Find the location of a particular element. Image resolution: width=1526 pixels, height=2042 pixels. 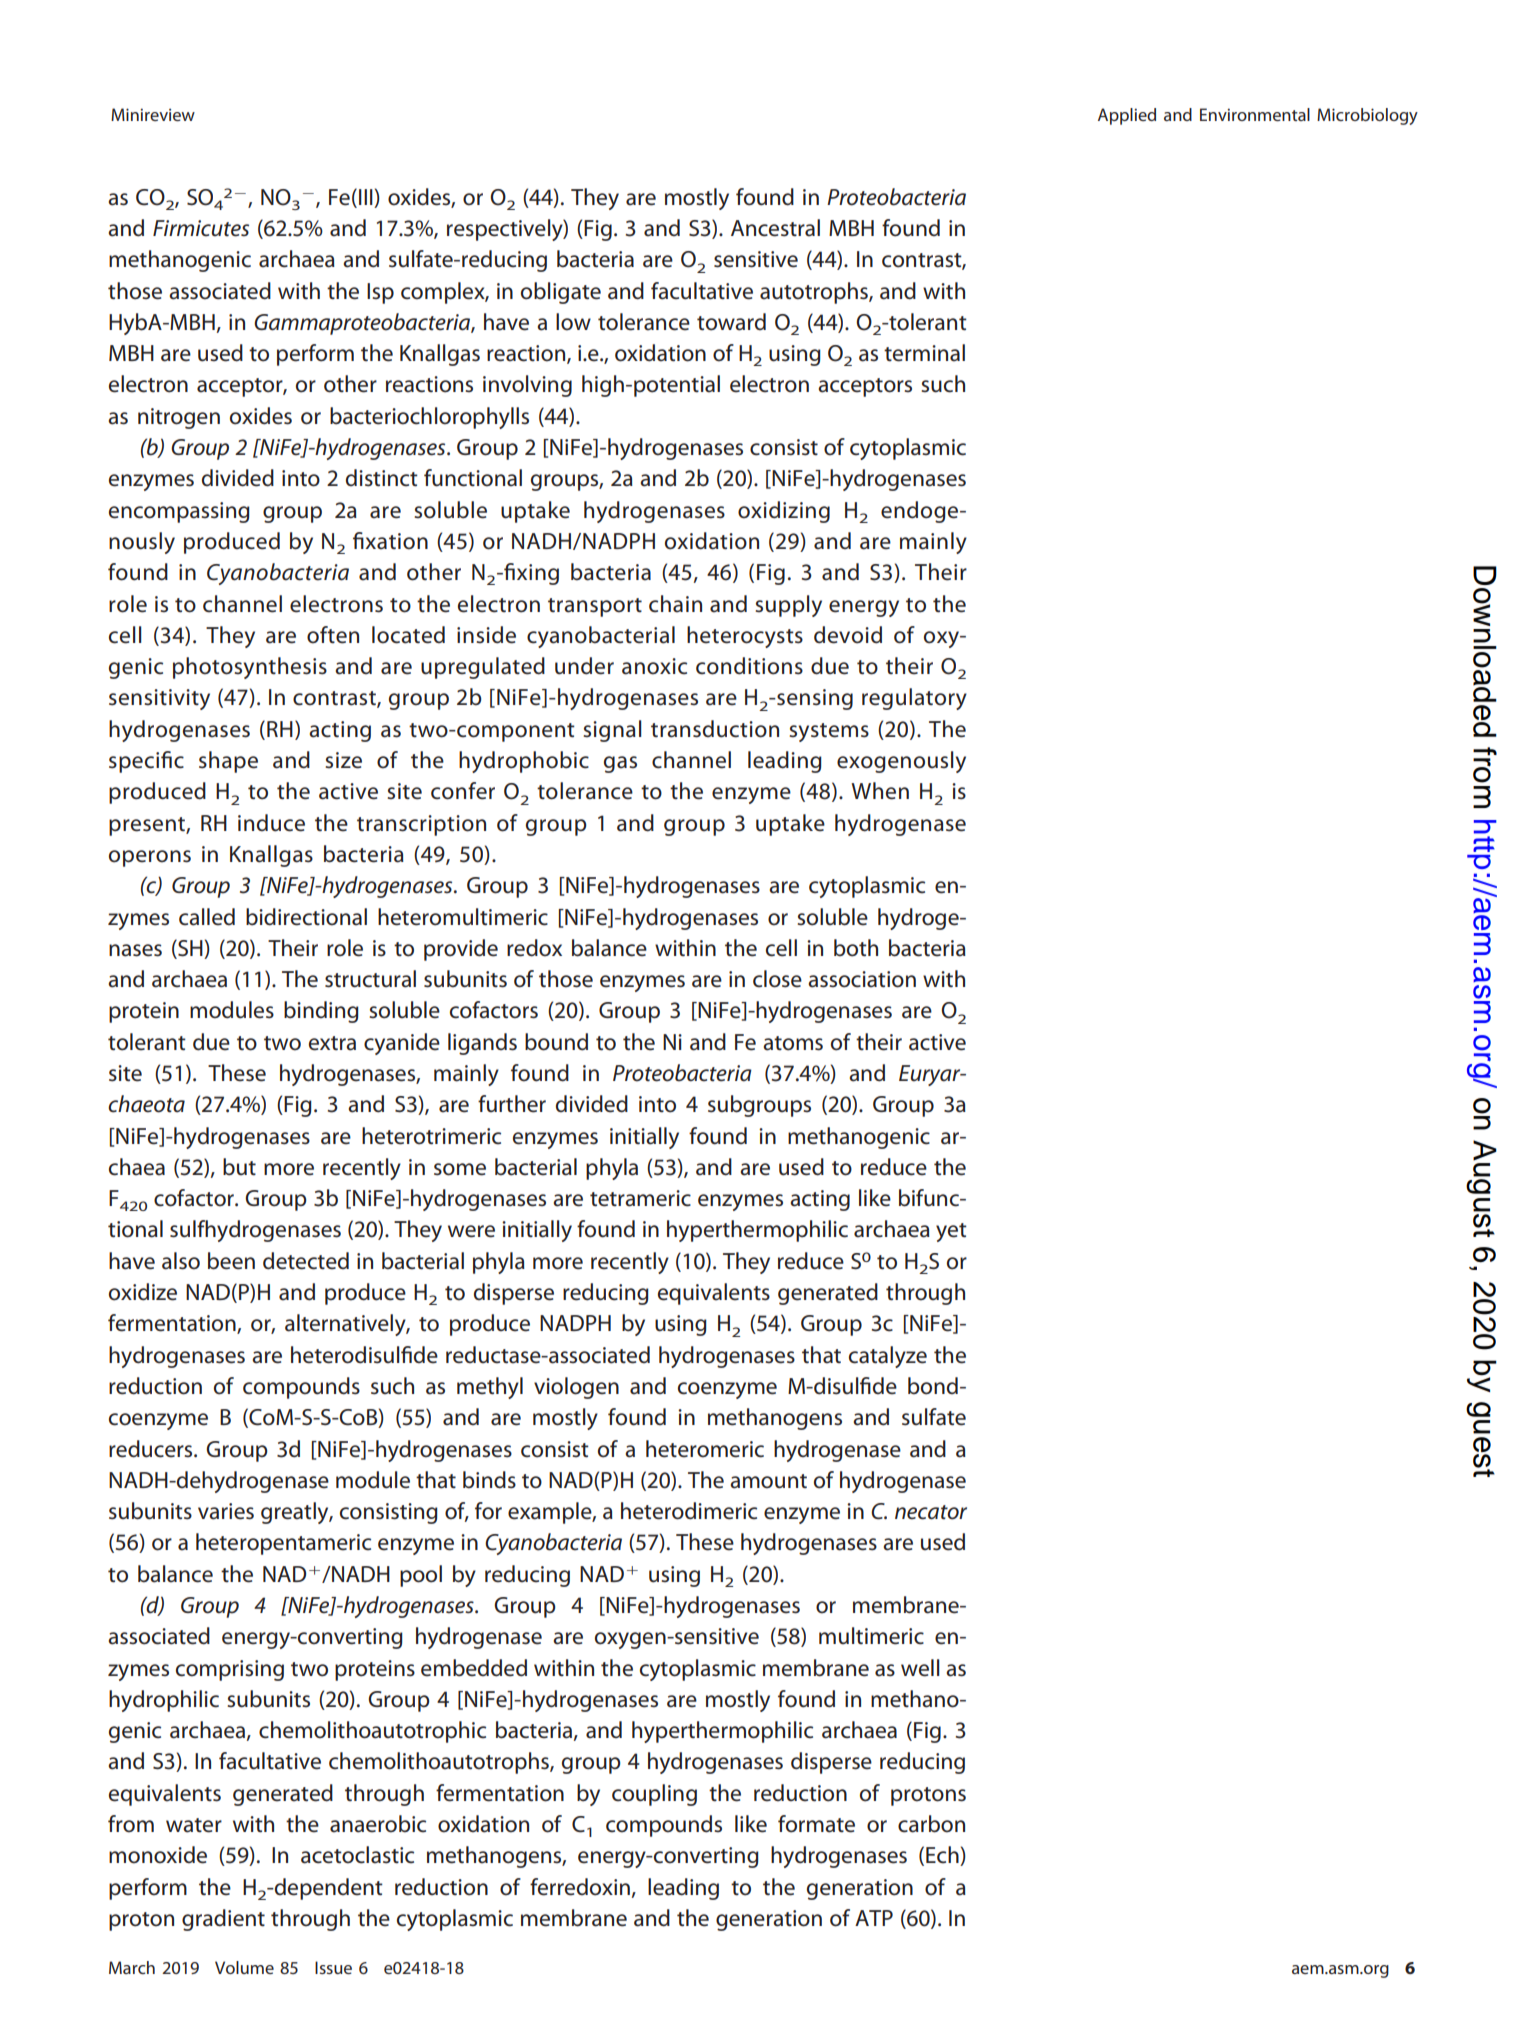

atoms is located at coordinates (793, 1043).
